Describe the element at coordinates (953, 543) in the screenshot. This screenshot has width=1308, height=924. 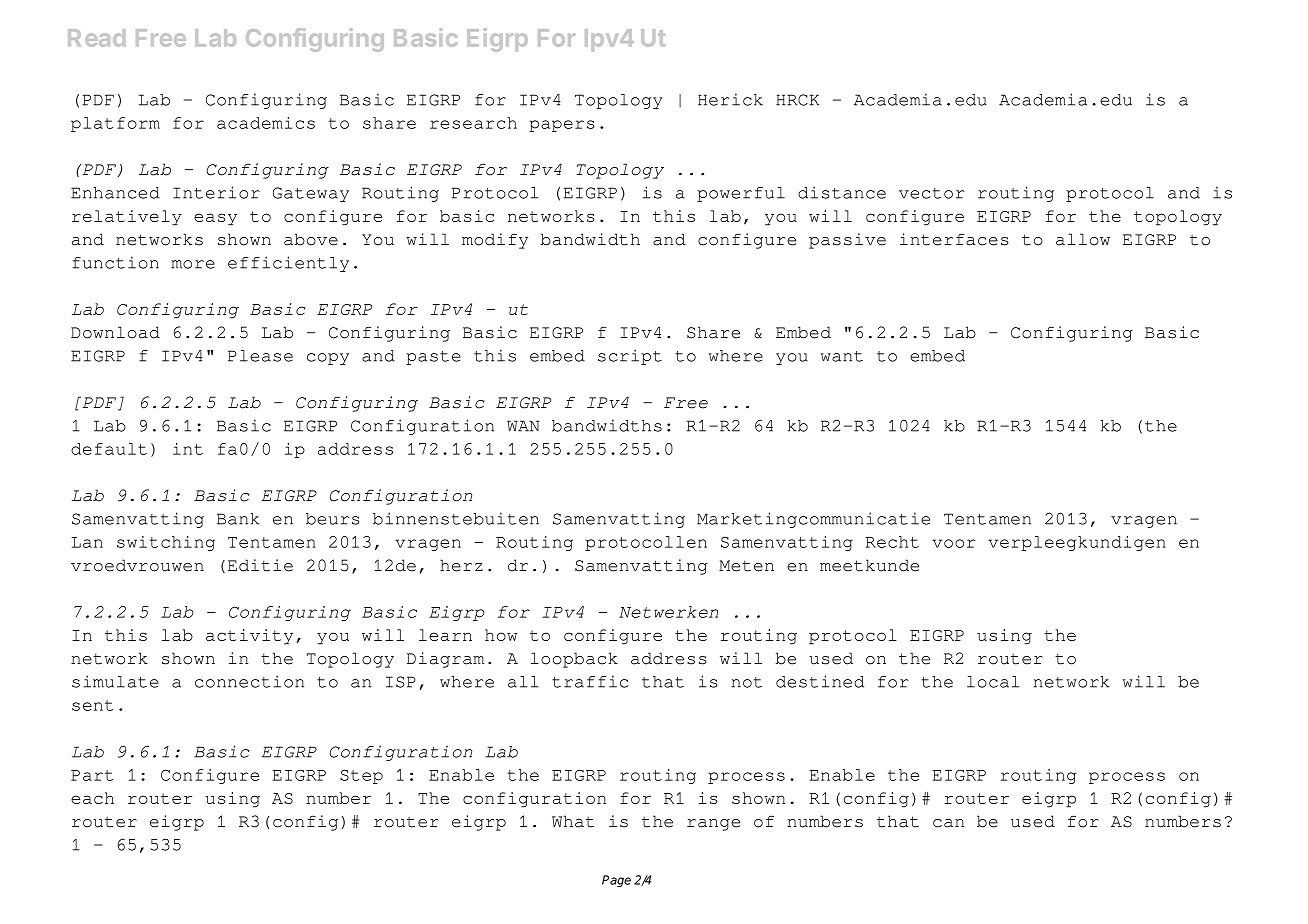
I see `voor` at that location.
